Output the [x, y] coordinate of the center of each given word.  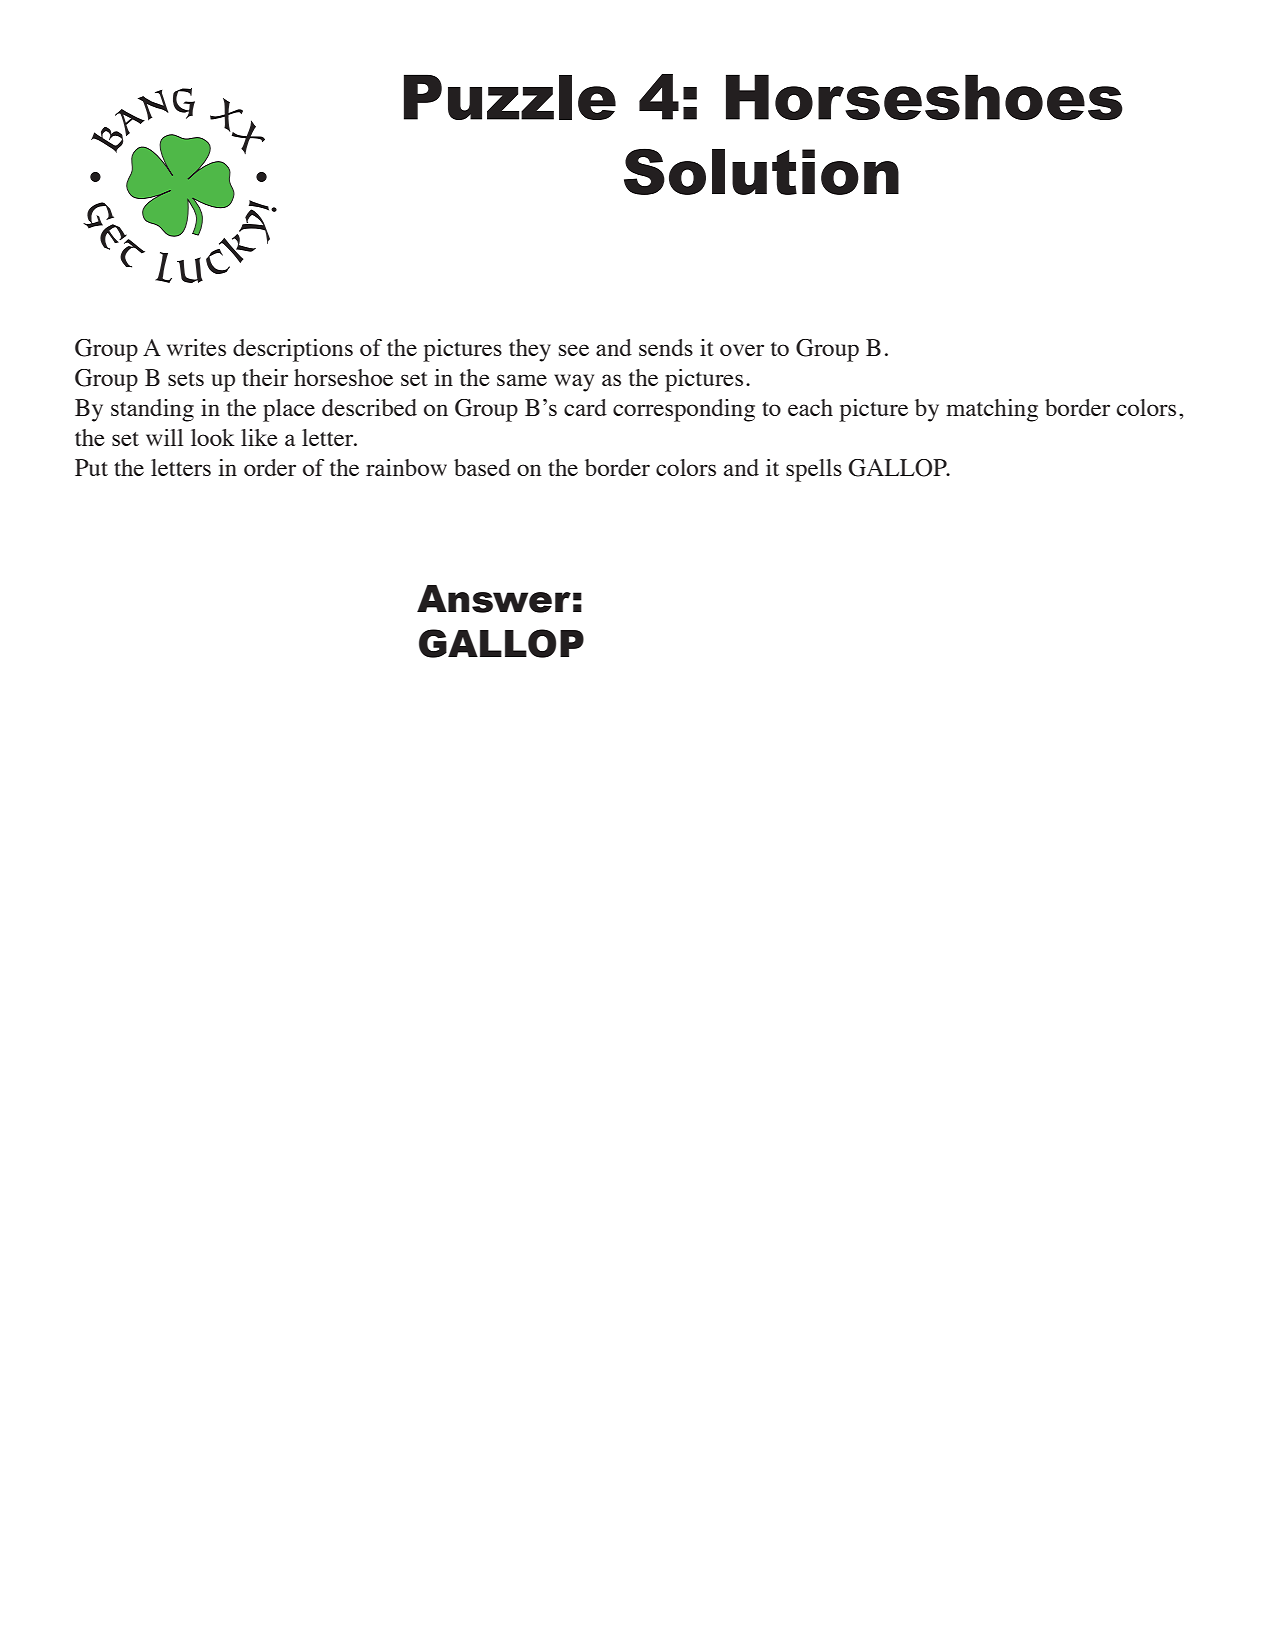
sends [666, 347]
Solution [761, 171]
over [742, 350]
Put [91, 467]
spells [814, 470]
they [530, 350]
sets [186, 379]
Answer [494, 599]
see [574, 350]
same [522, 380]
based [482, 467]
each [810, 407]
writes [196, 347]
